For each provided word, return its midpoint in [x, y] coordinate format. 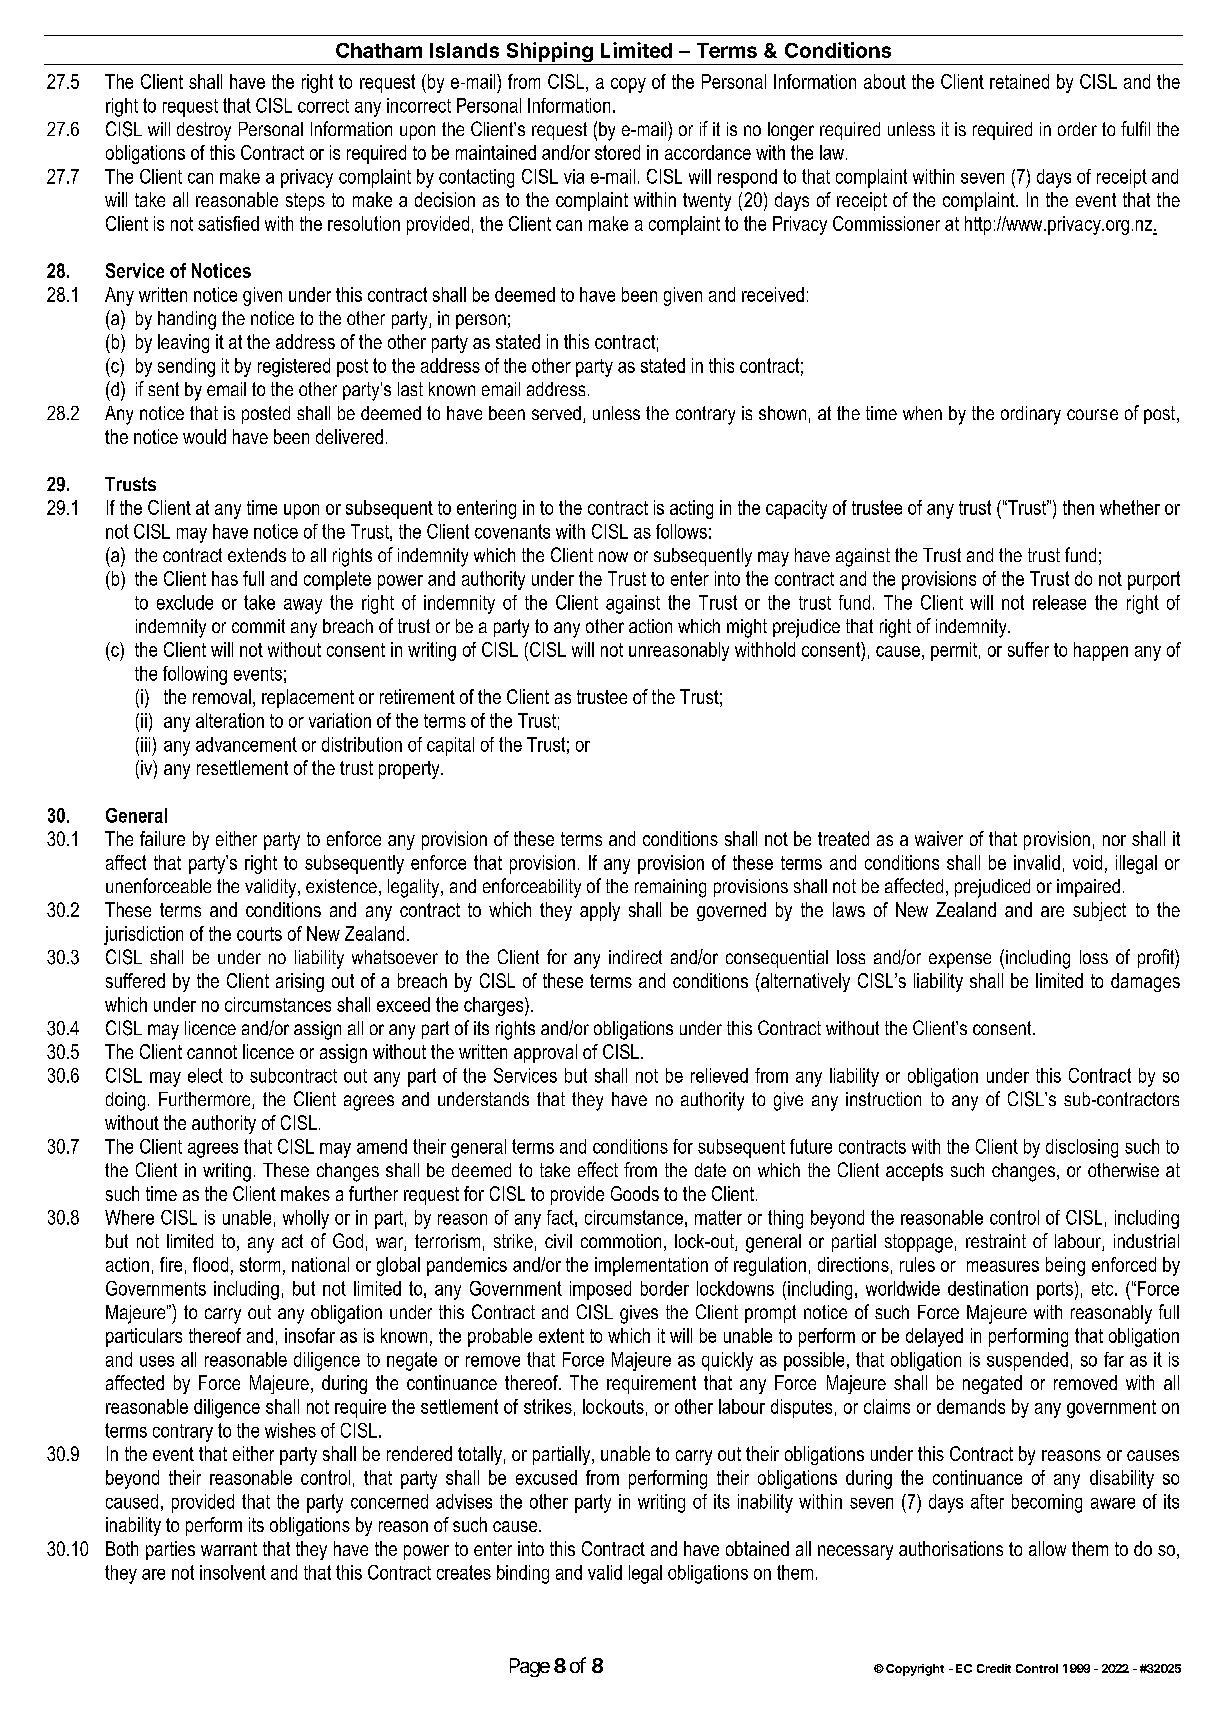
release [1059, 602]
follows [681, 531]
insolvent [233, 1572]
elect [205, 1075]
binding [523, 1574]
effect [598, 1169]
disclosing [1082, 1148]
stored [617, 152]
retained [1019, 81]
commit [258, 626]
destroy [204, 131]
